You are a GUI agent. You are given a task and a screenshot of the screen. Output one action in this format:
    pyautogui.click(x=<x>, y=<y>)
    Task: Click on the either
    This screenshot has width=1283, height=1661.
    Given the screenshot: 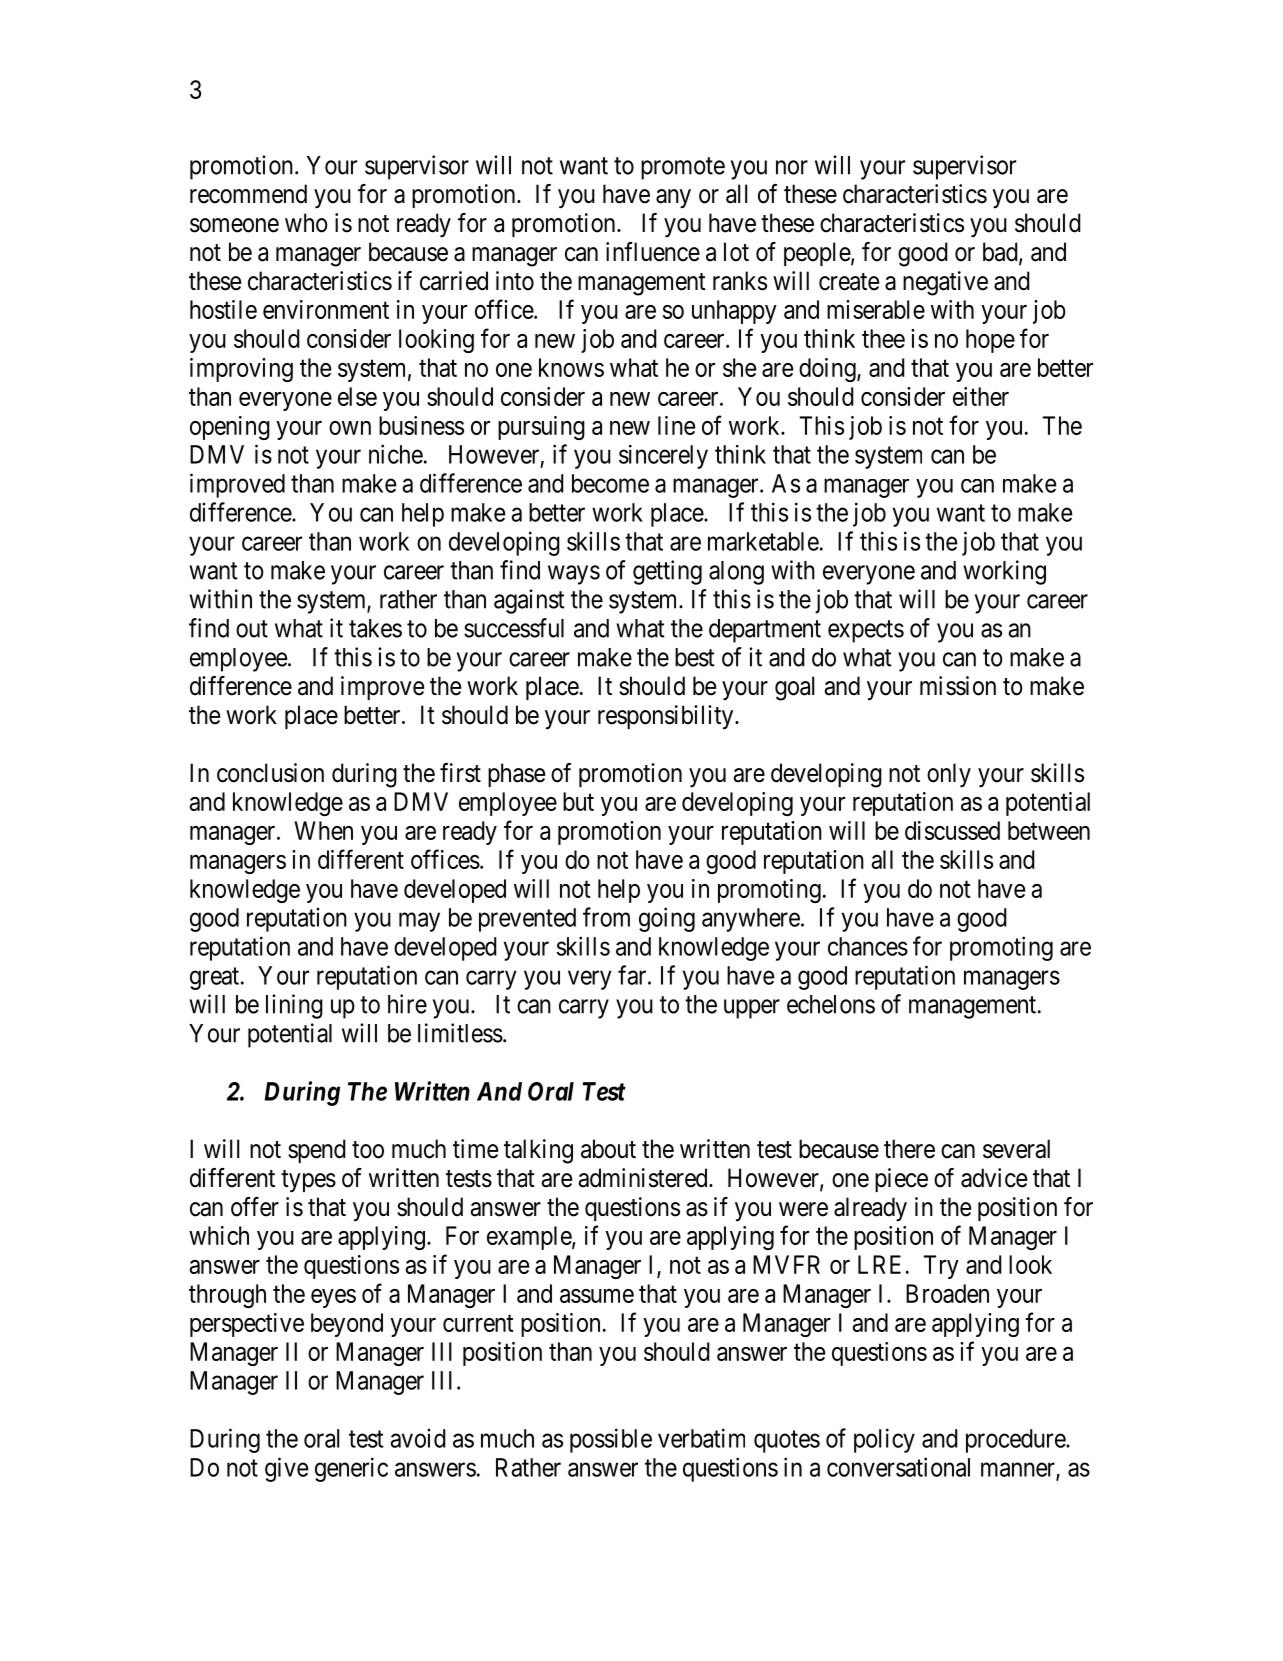 What is the action you would take?
    pyautogui.click(x=981, y=396)
